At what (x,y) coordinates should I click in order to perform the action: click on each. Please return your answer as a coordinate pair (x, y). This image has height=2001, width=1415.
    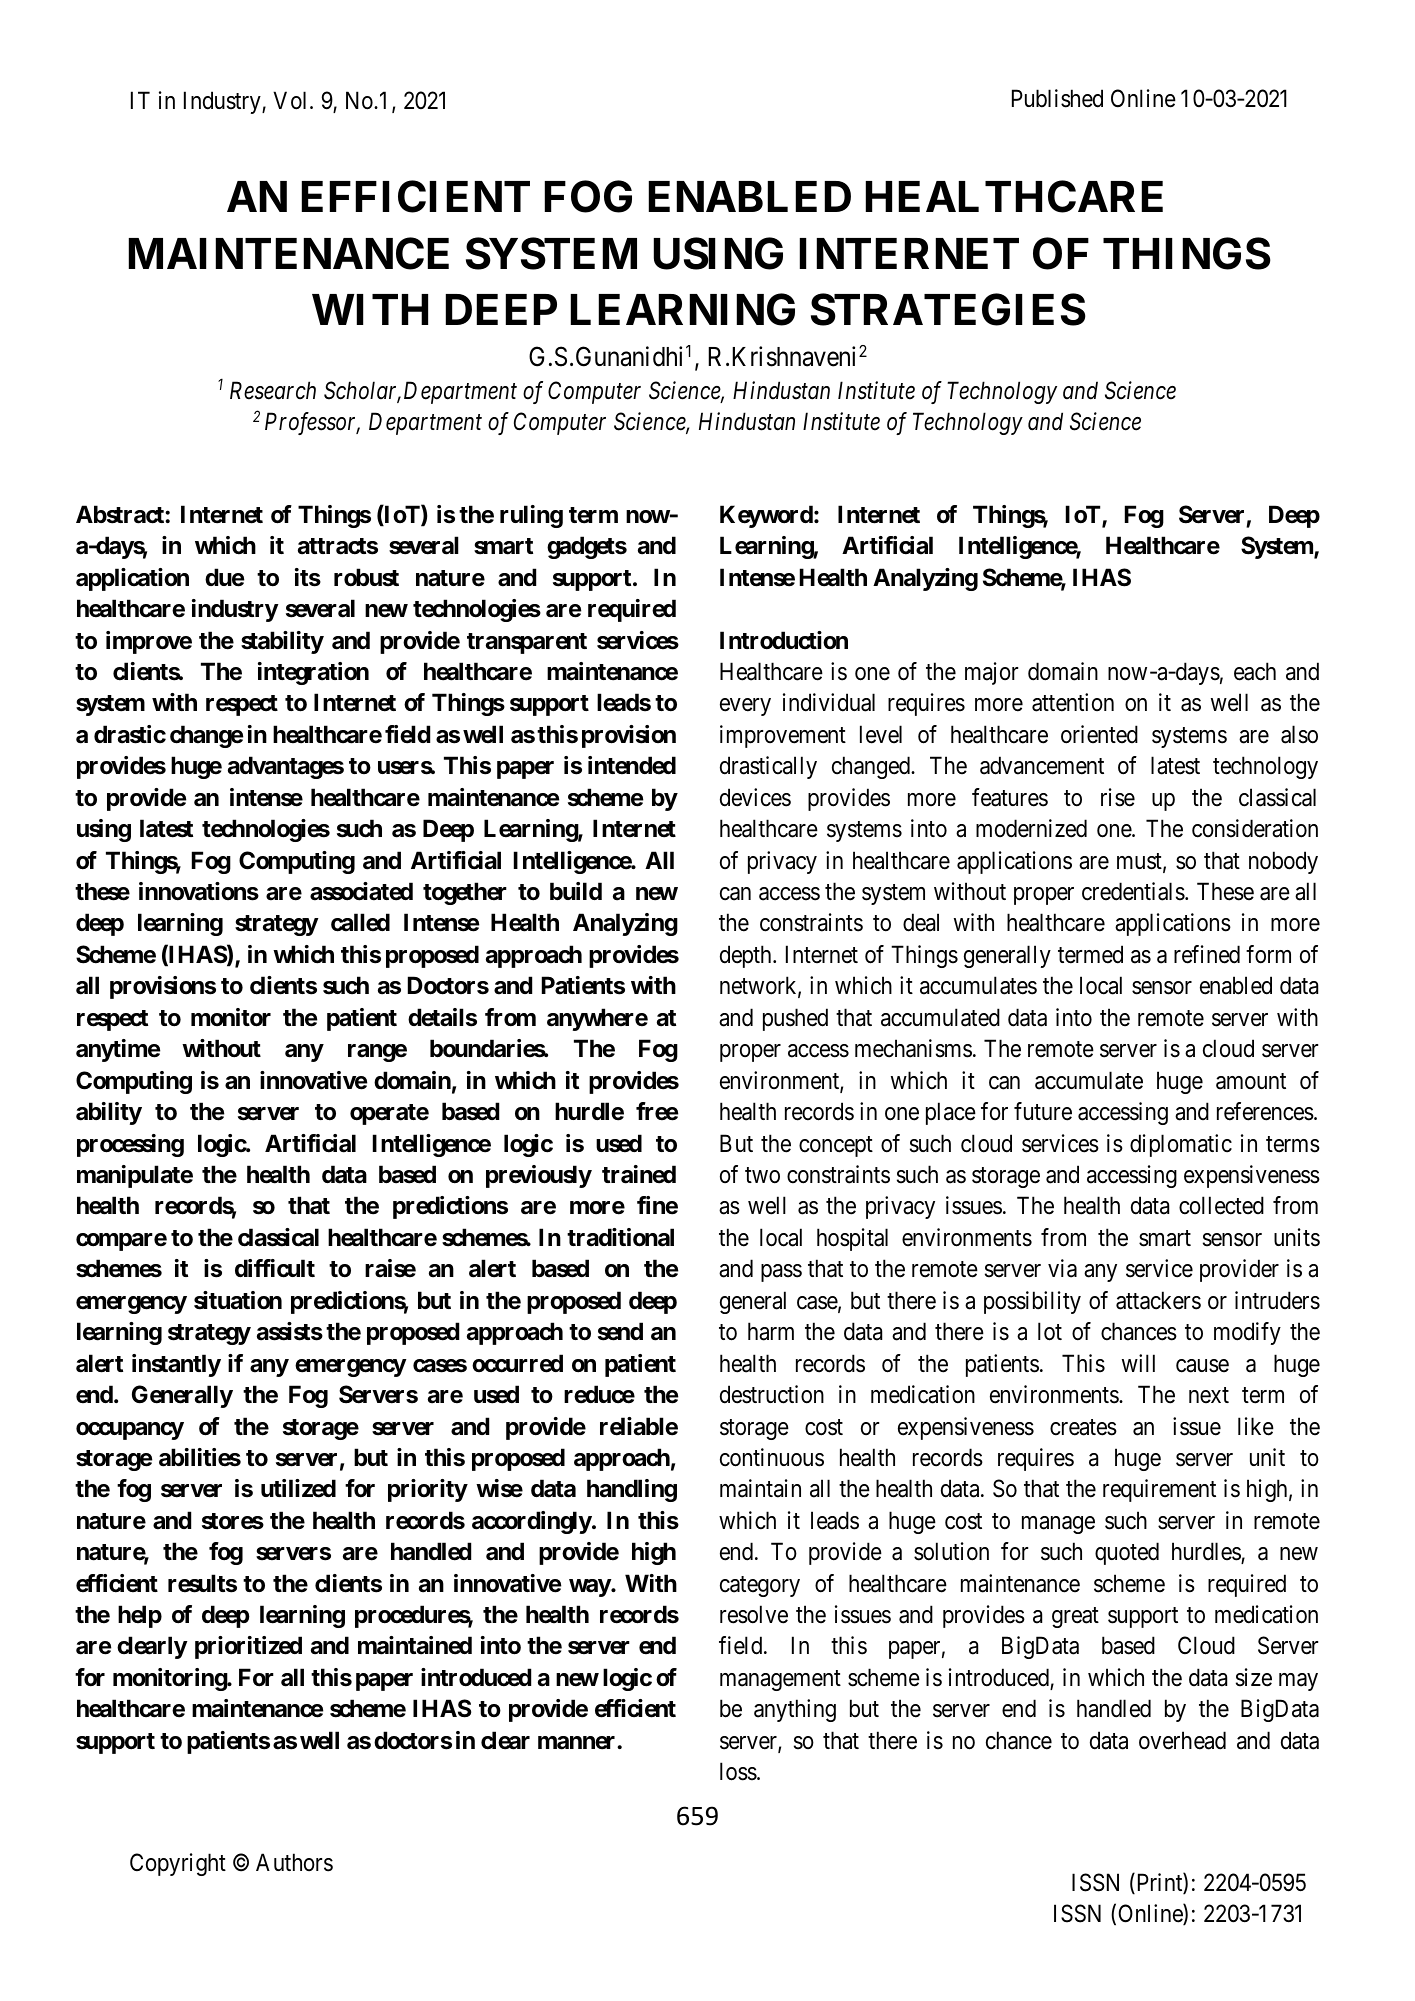
    Looking at the image, I should click on (1255, 671).
